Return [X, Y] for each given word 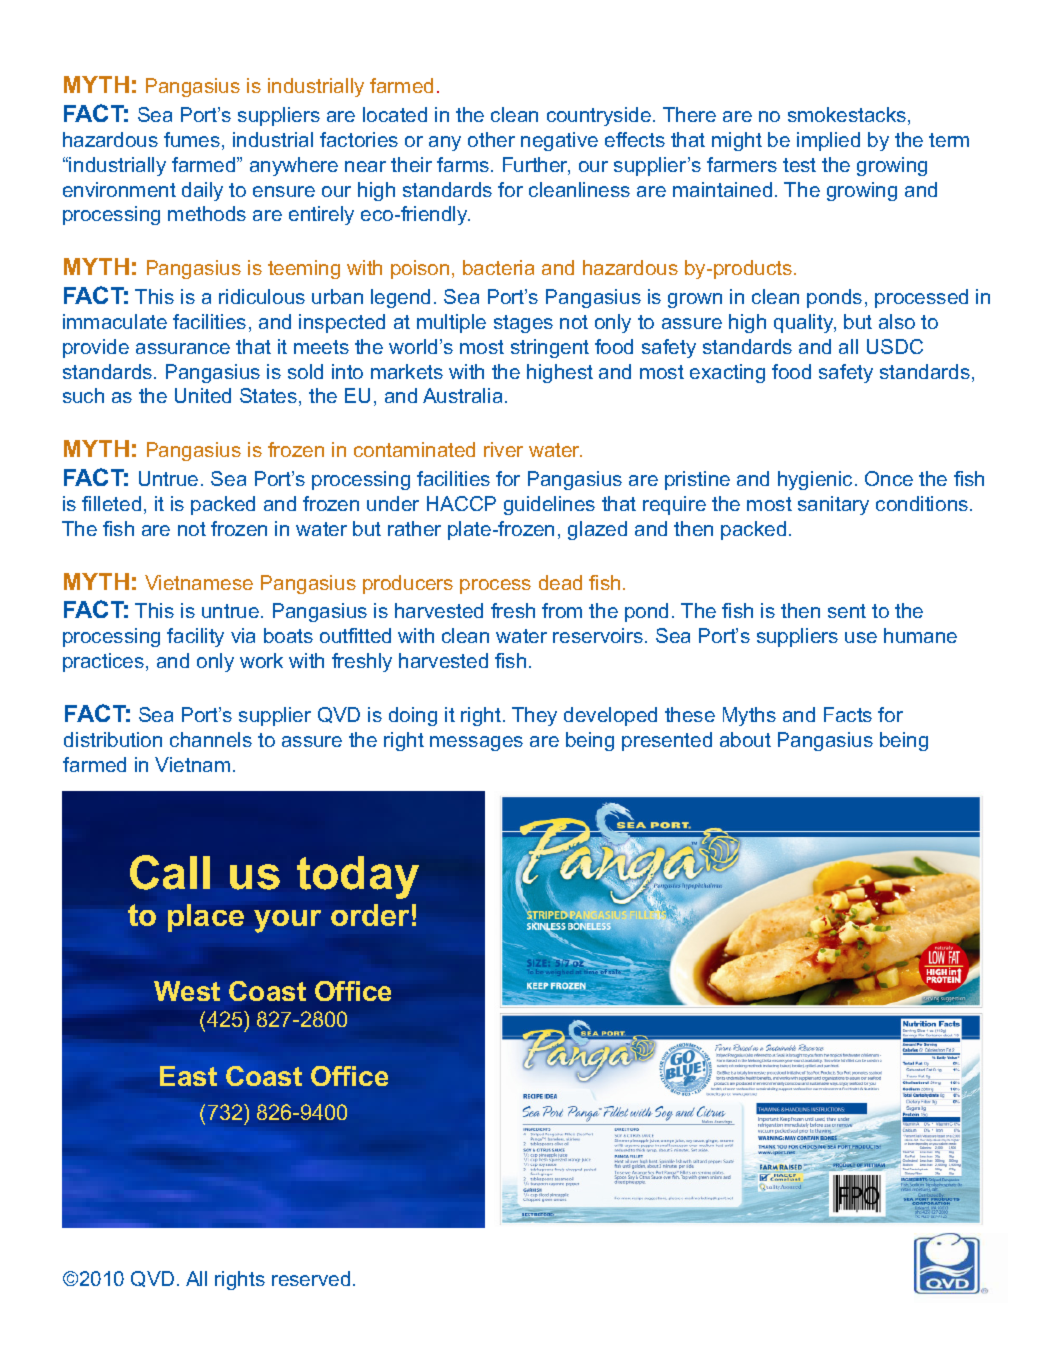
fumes [192, 139]
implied [828, 141]
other [491, 139]
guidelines [549, 505]
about [745, 739]
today [358, 877]
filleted [111, 503]
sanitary [833, 505]
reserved [311, 1278]
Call [170, 872]
